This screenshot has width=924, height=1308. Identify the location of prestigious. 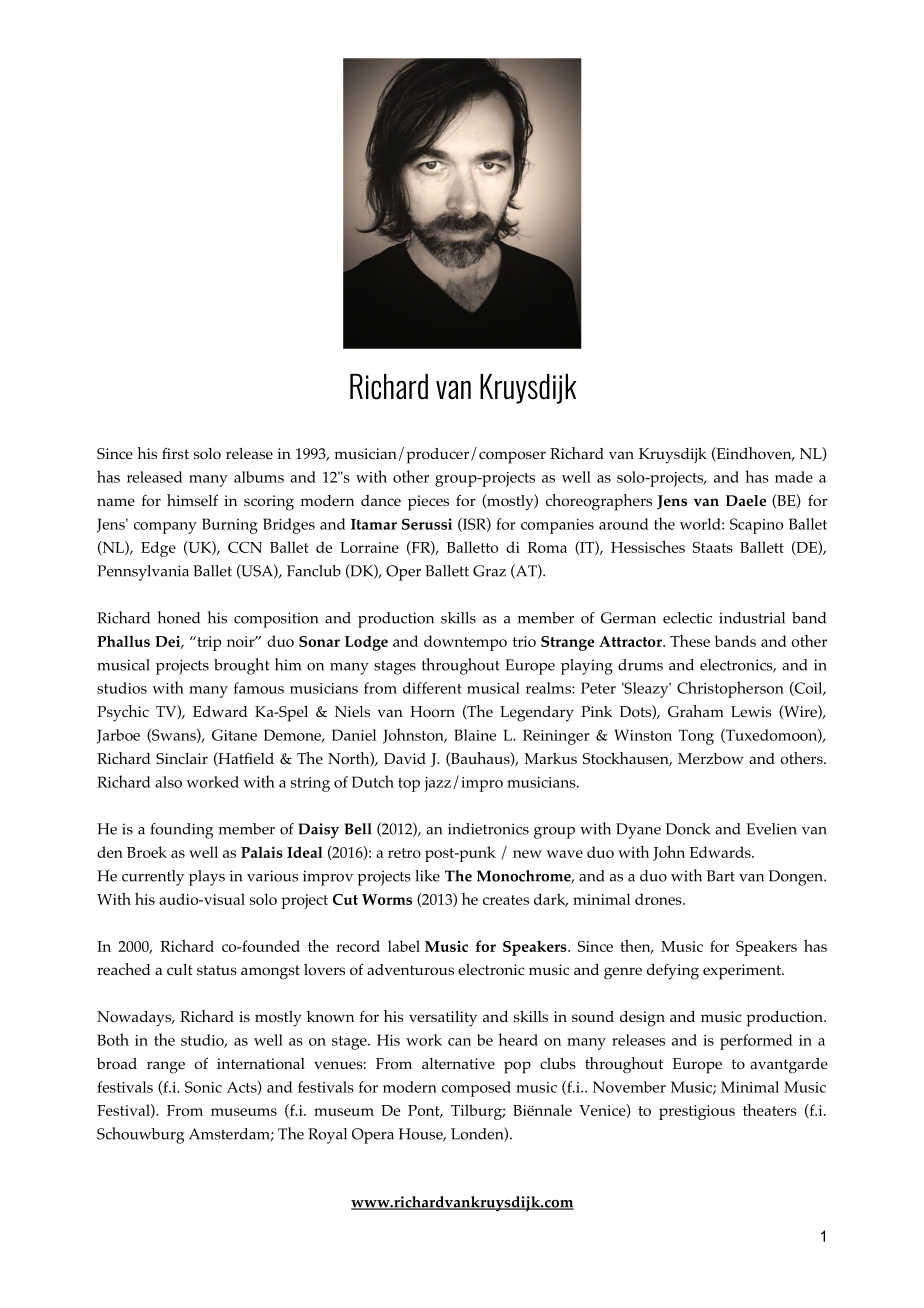
(697, 1112).
